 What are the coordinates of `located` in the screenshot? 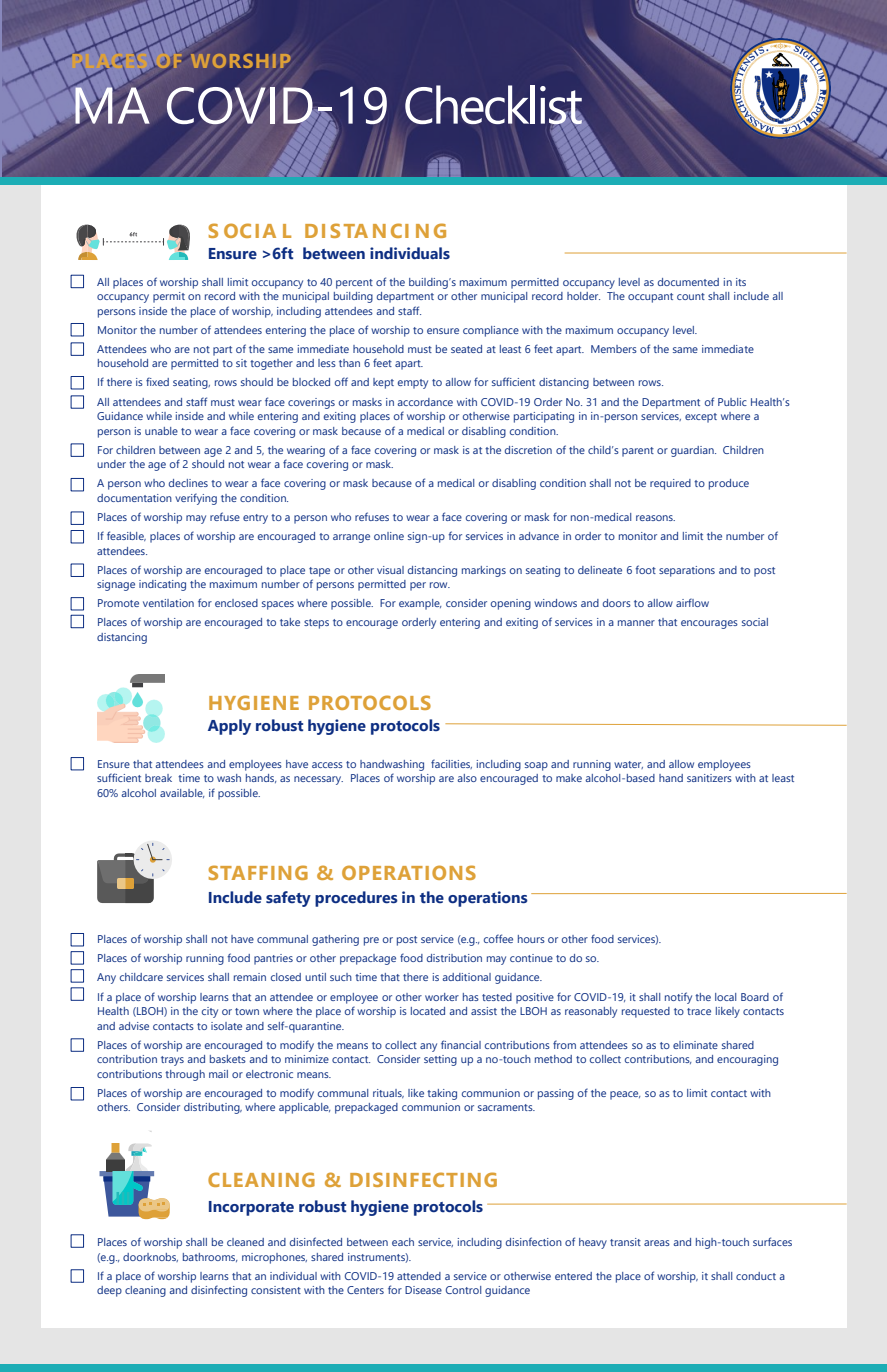 It's located at (428, 1011).
